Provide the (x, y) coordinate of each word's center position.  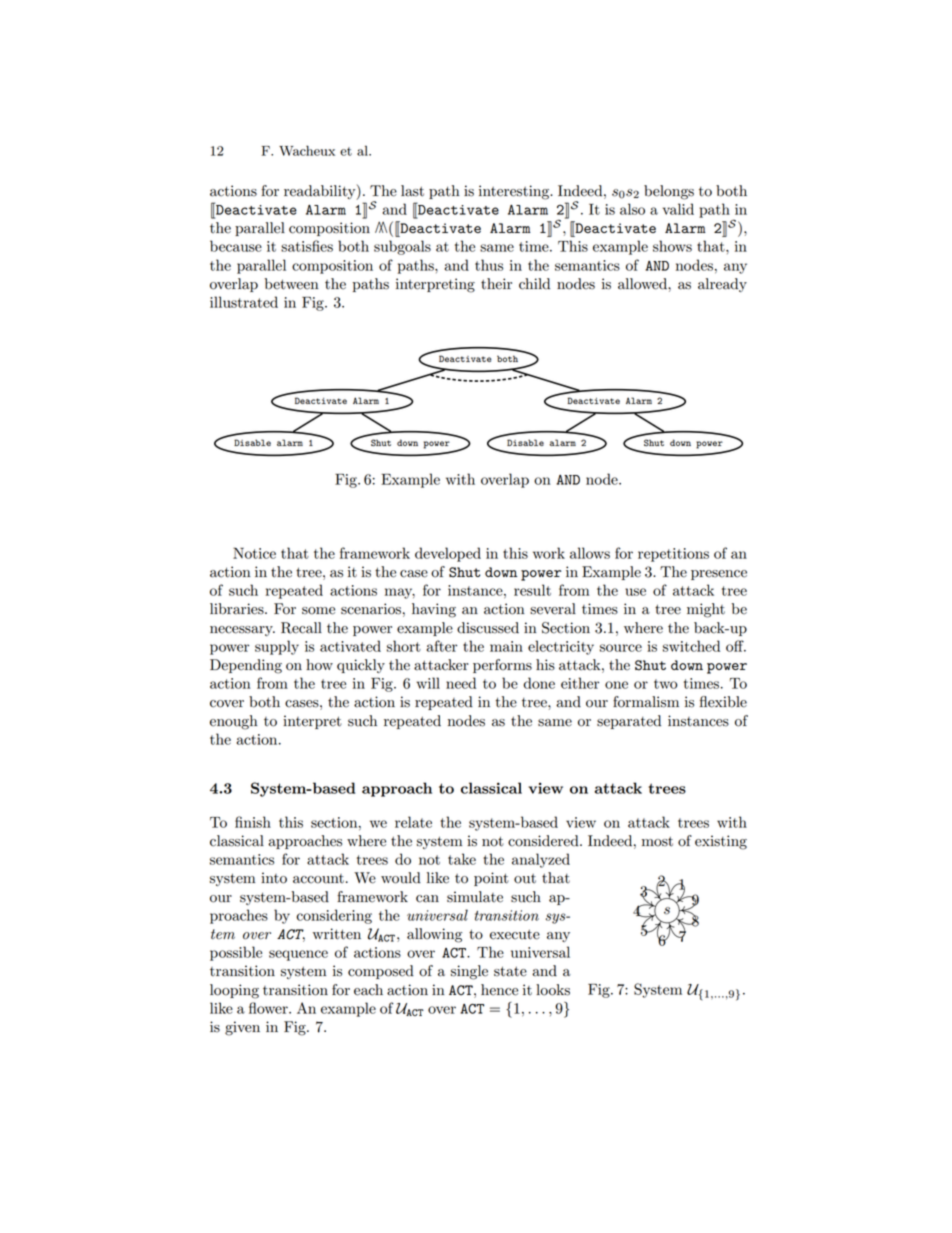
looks (553, 990)
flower (269, 1008)
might (706, 610)
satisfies (307, 246)
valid (678, 209)
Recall (301, 628)
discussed (488, 628)
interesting (515, 192)
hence (499, 990)
